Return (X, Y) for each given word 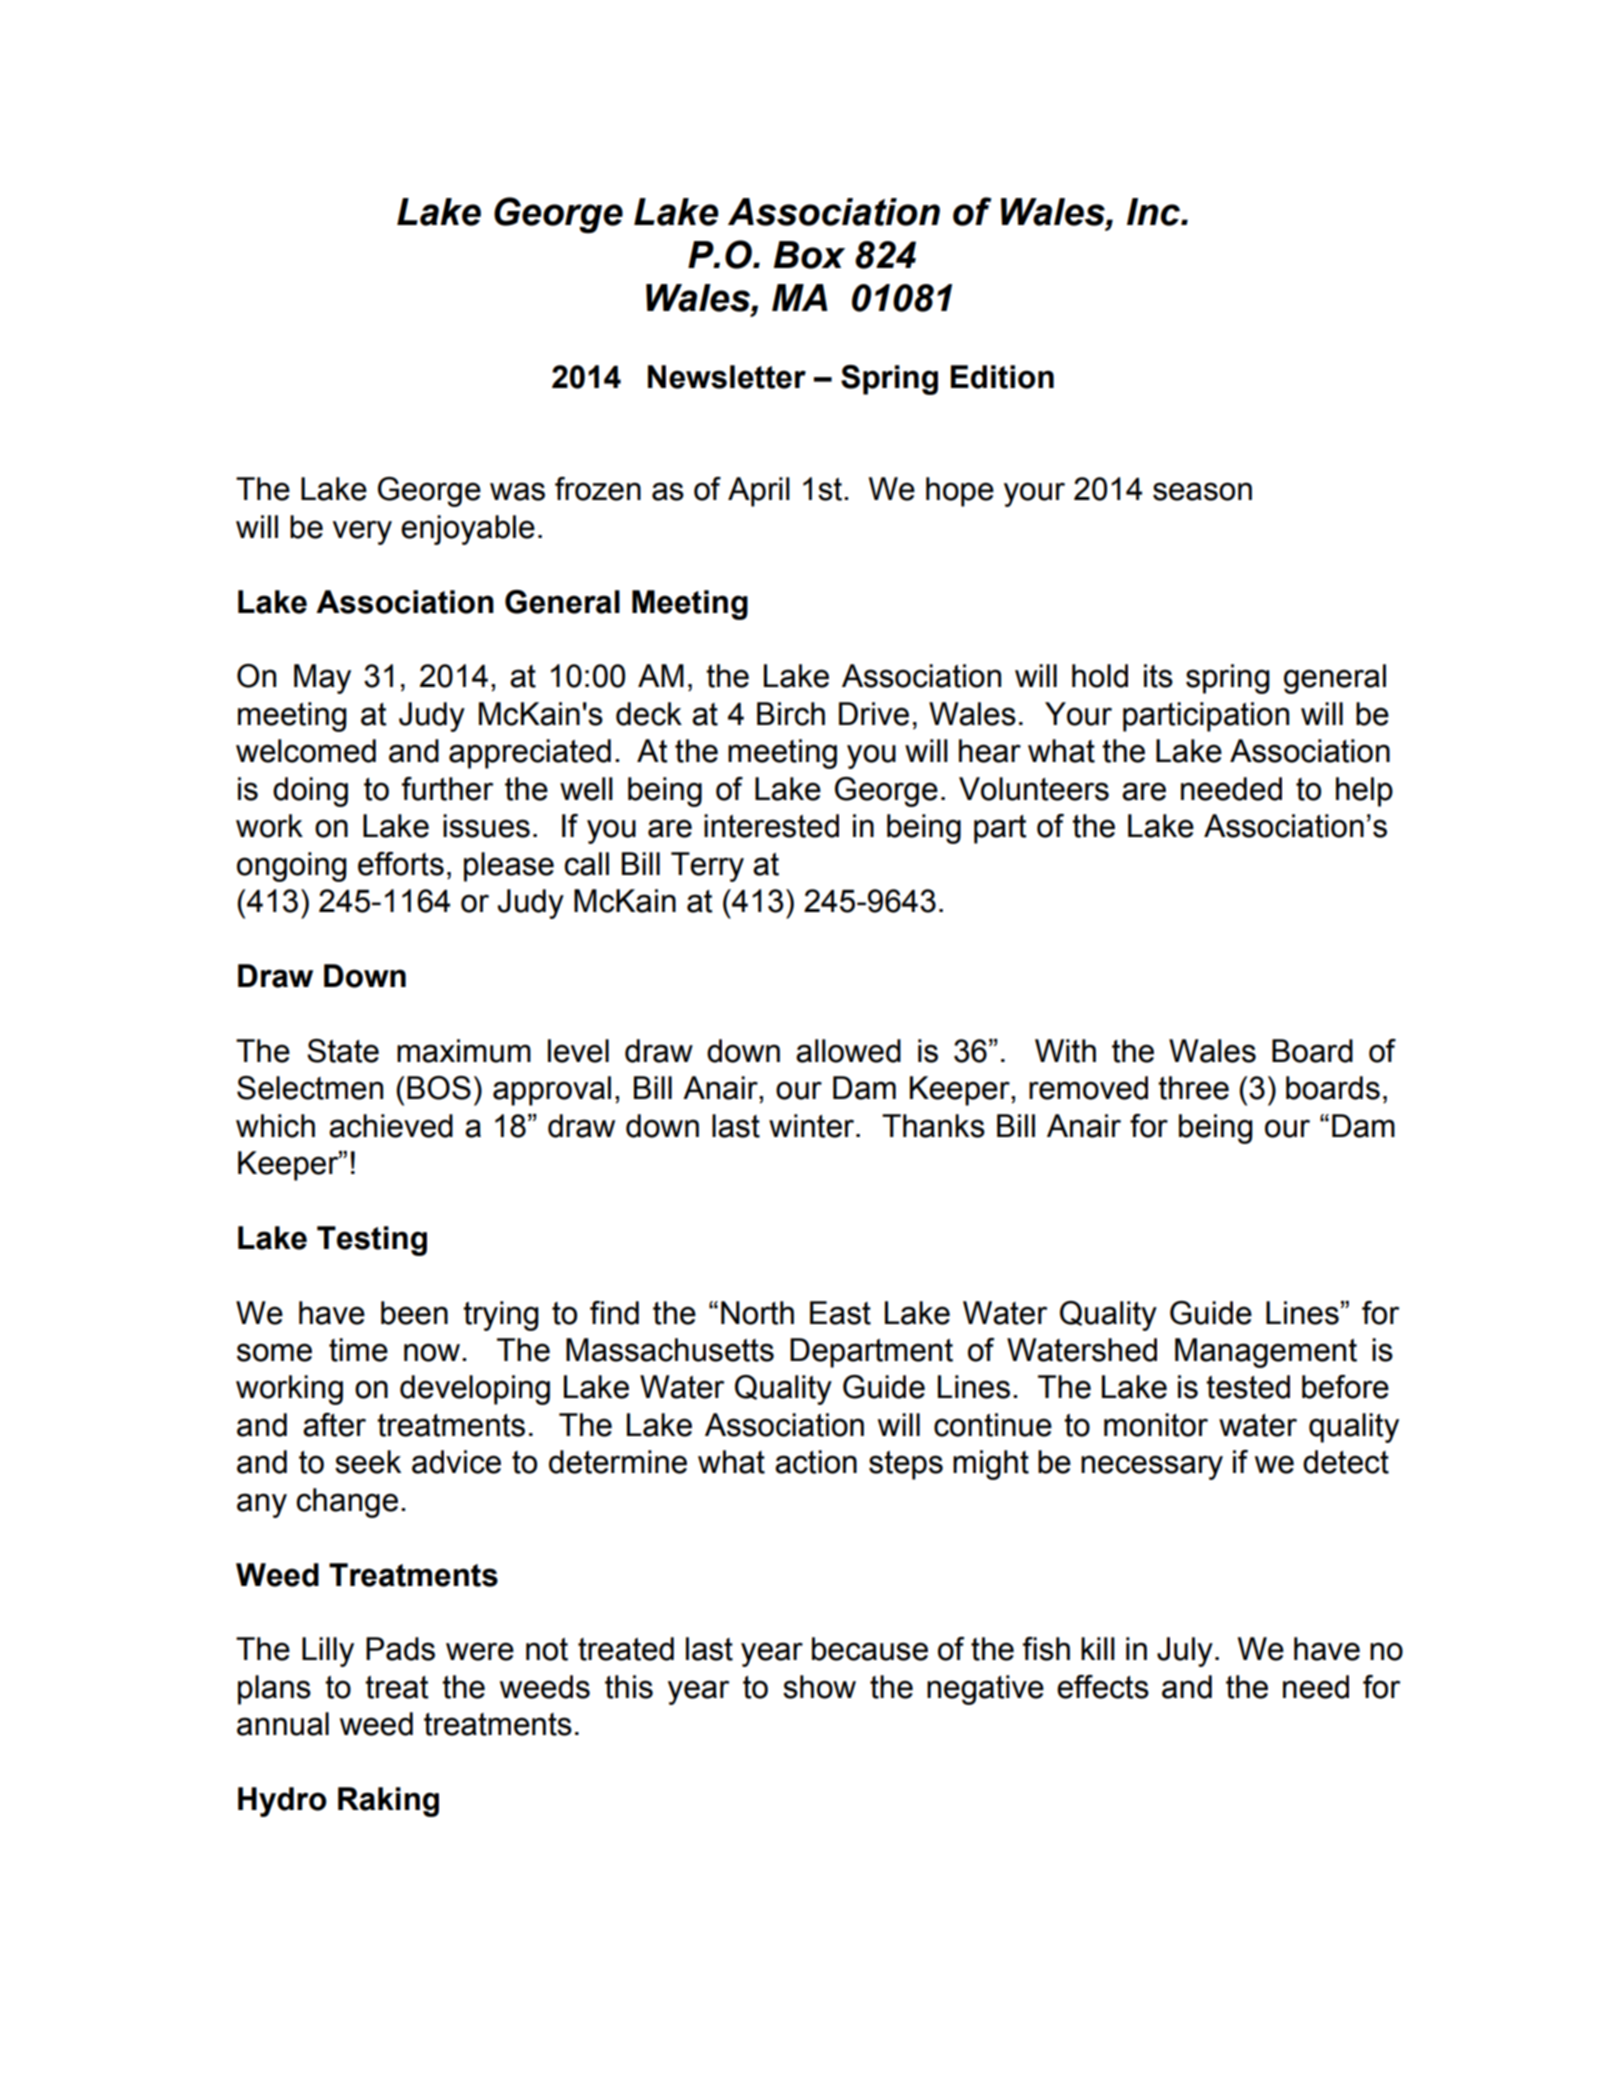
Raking (388, 1802)
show (819, 1687)
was (517, 491)
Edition (1002, 377)
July (1185, 1652)
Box (809, 255)
